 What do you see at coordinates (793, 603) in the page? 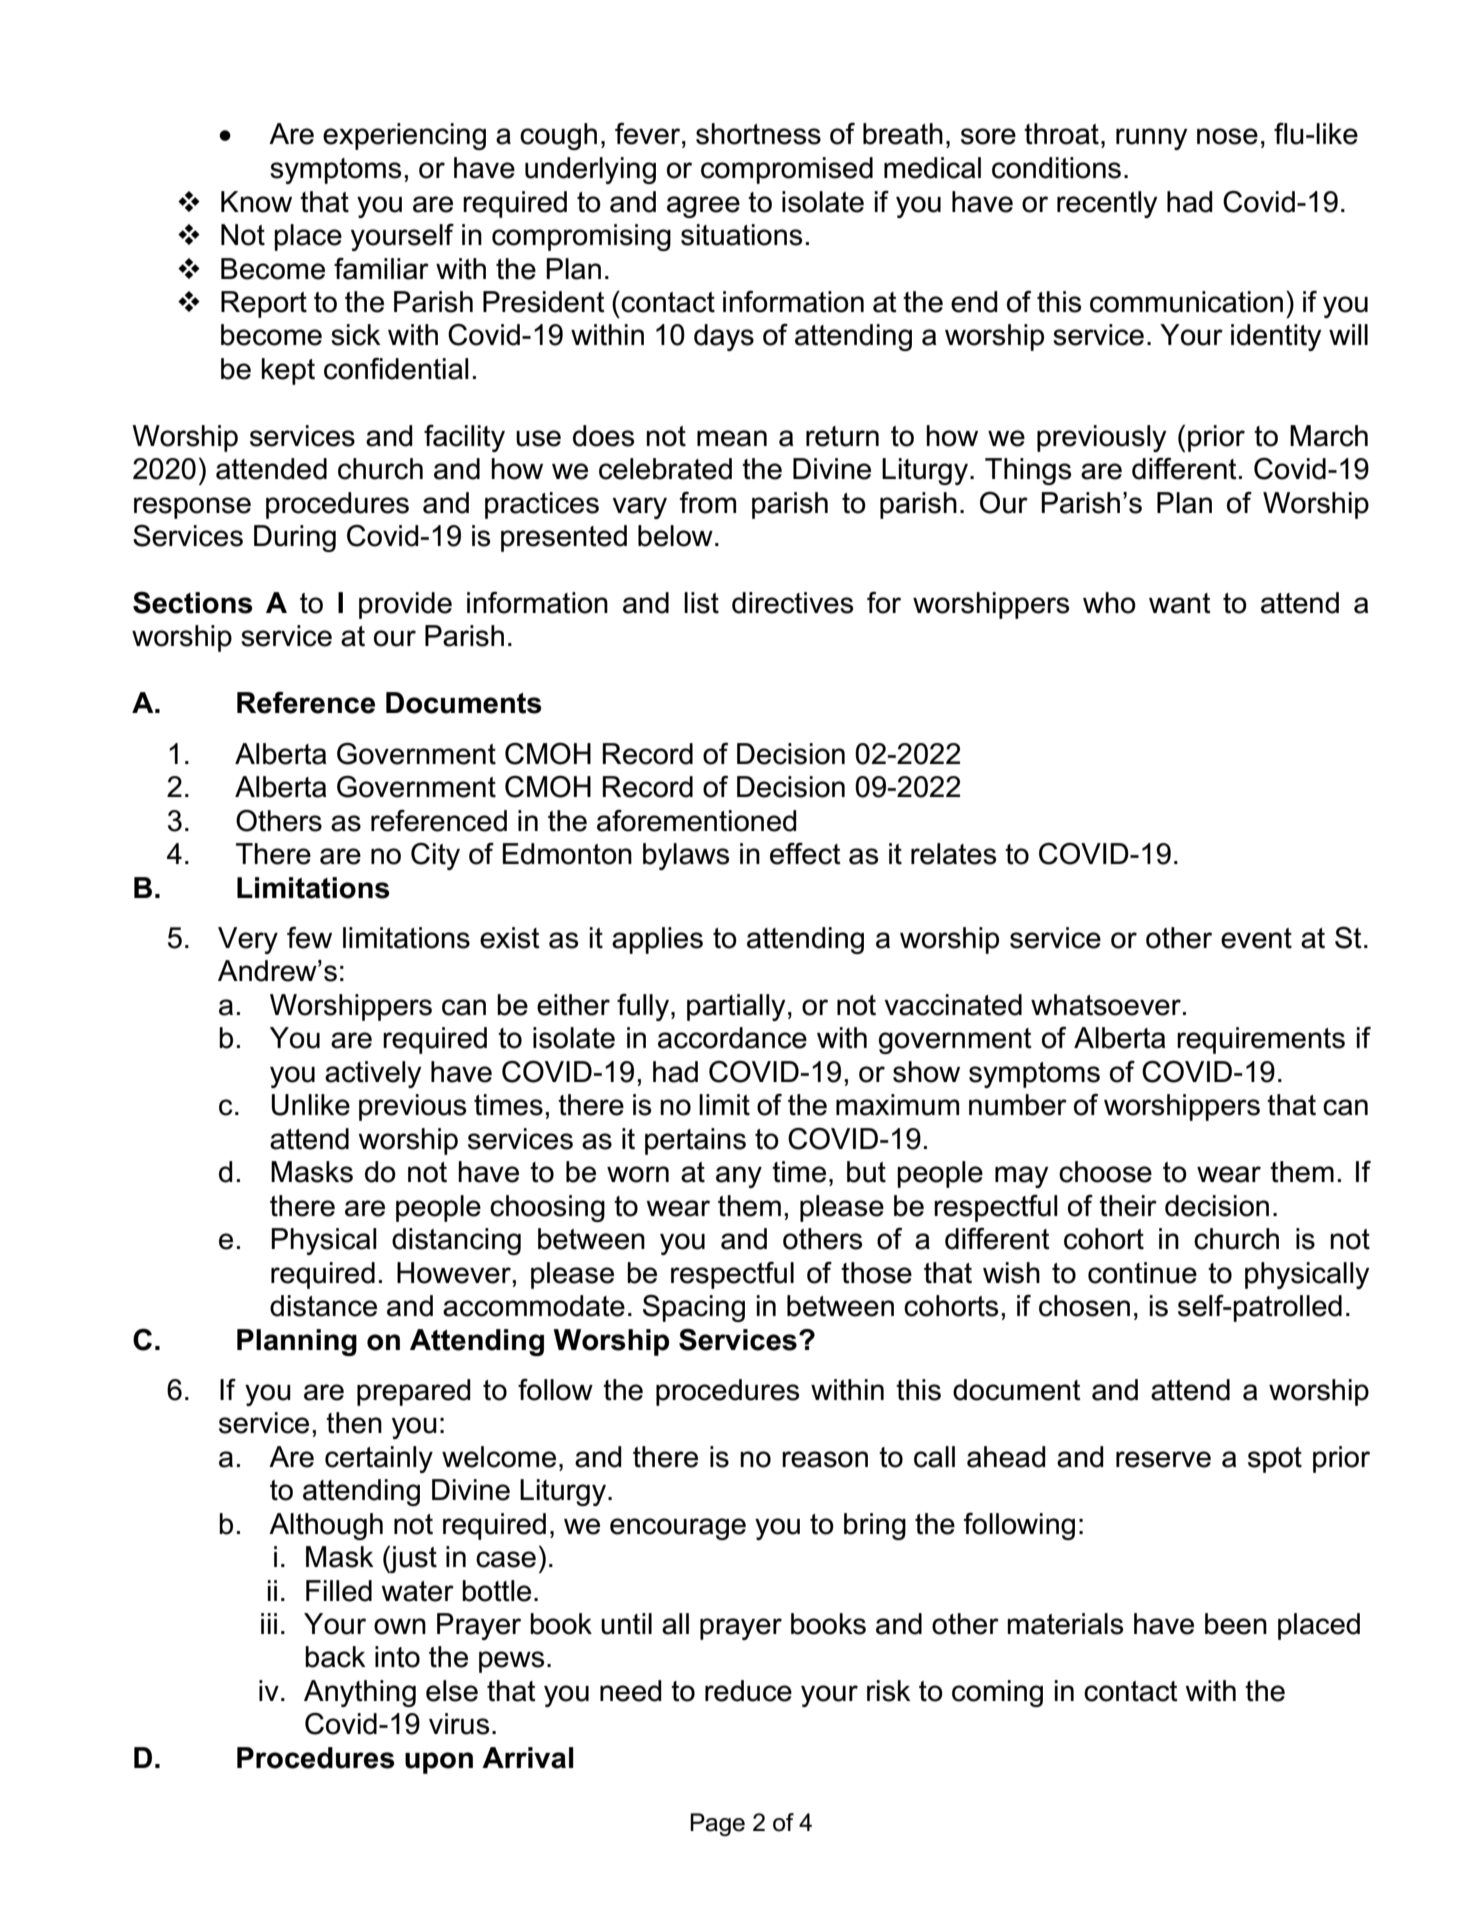
I see `directives` at bounding box center [793, 603].
